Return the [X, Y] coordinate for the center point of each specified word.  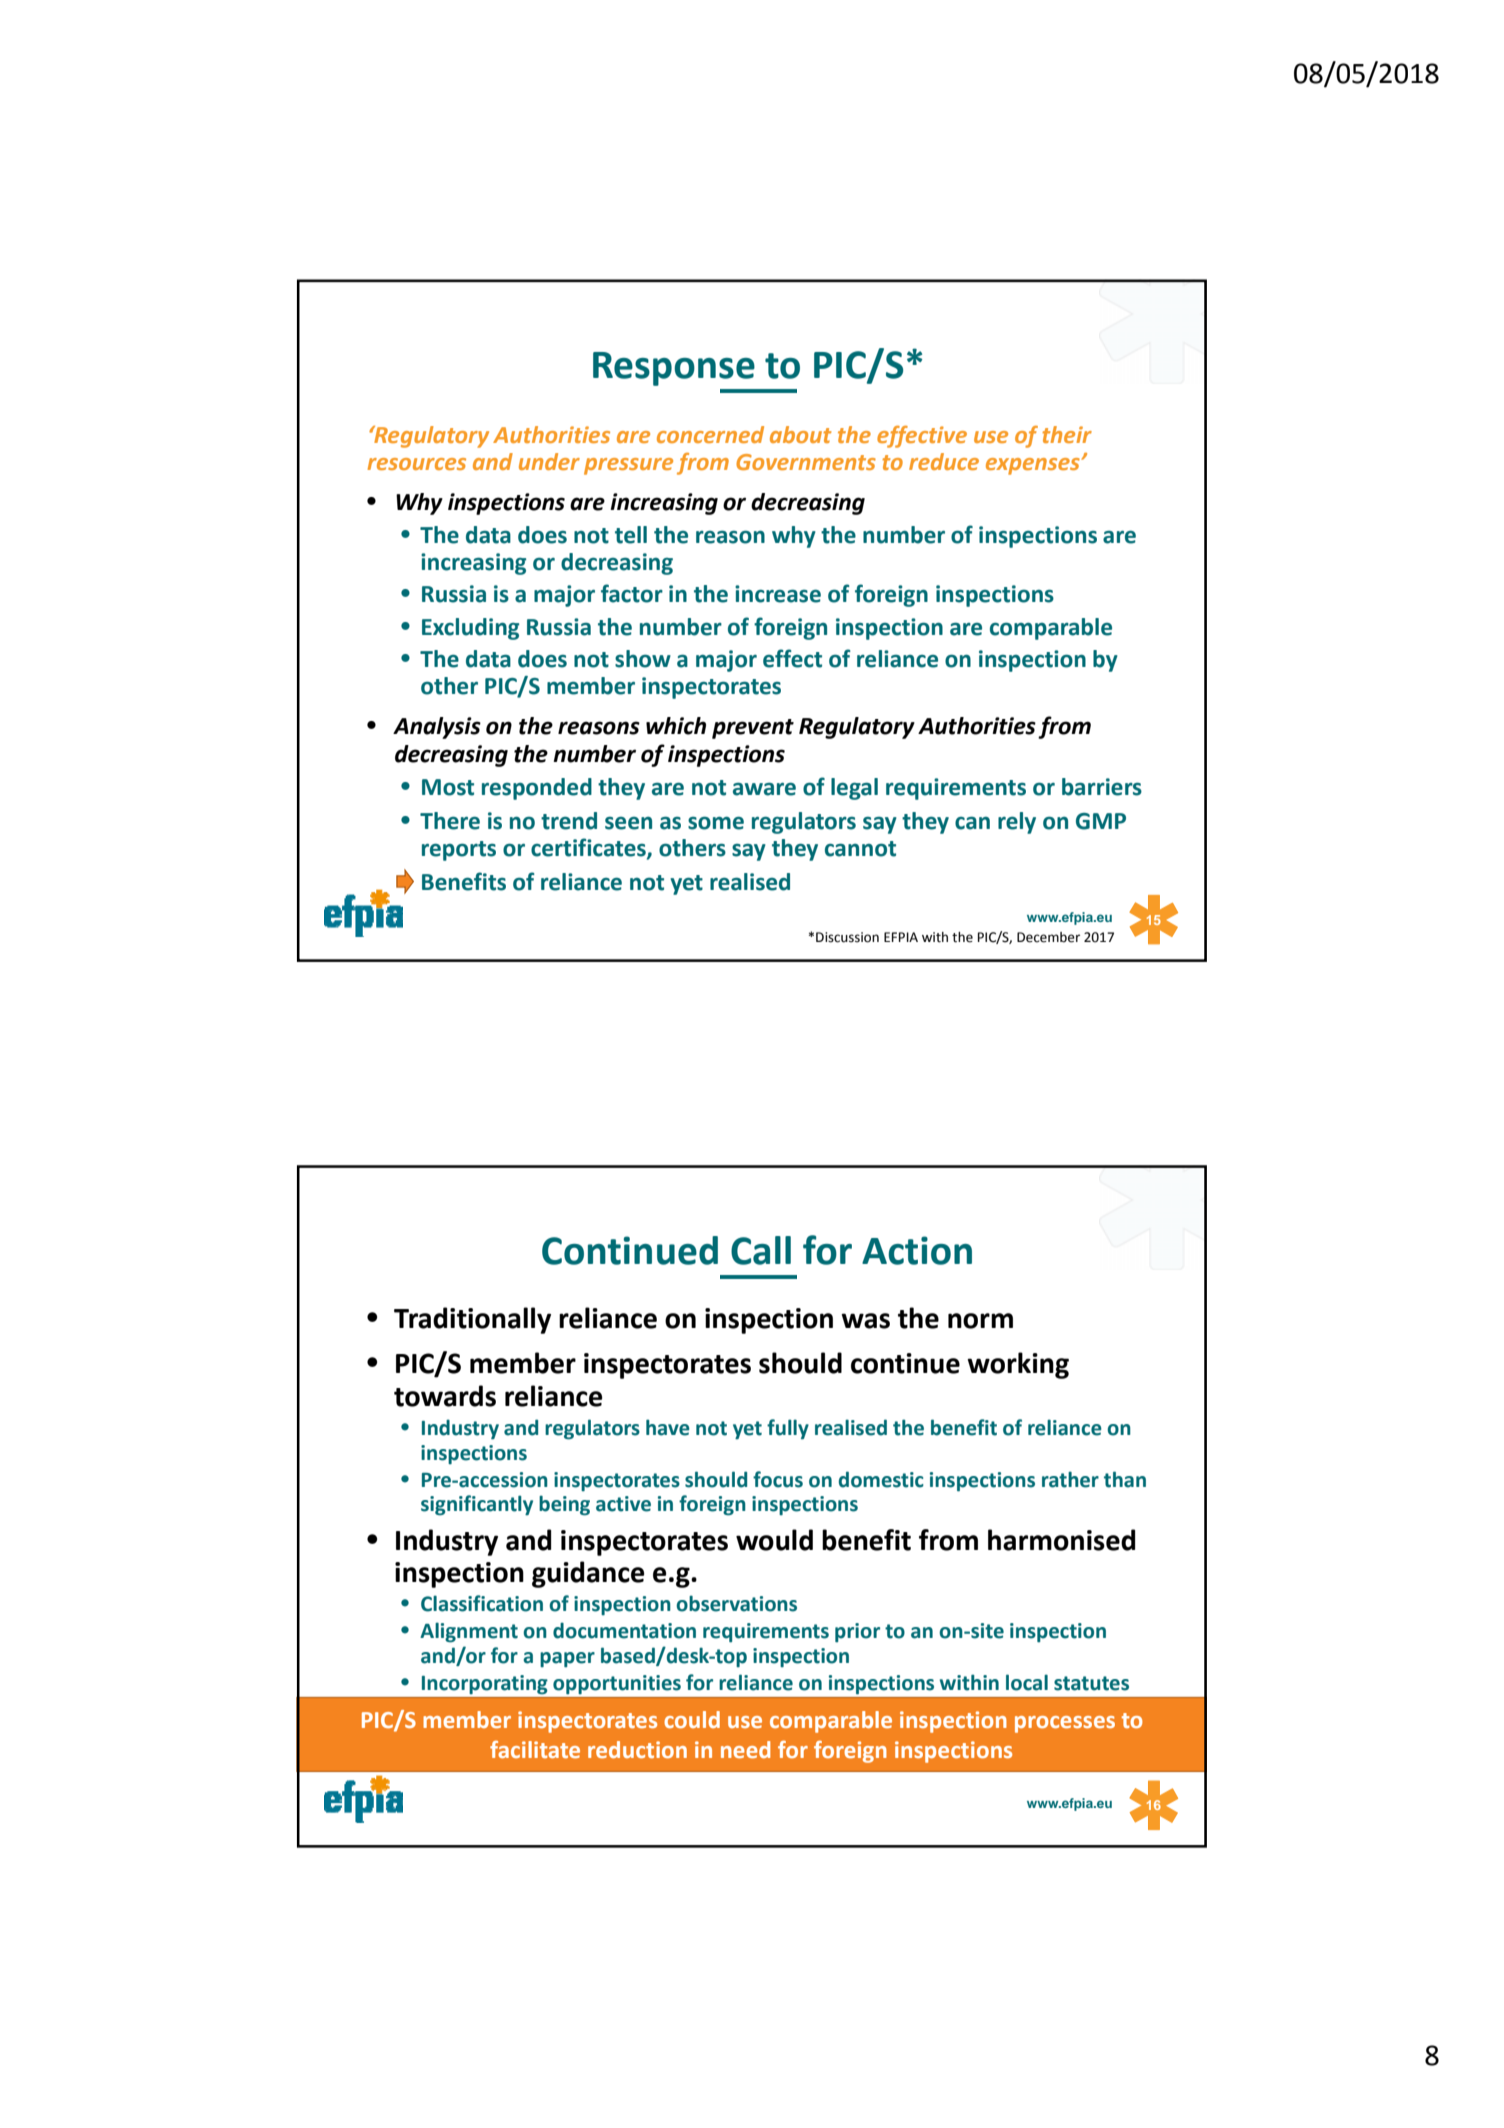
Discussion [847, 937]
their [1067, 434]
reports [459, 851]
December [1048, 937]
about [800, 434]
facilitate [535, 1749]
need [745, 1749]
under [549, 461]
